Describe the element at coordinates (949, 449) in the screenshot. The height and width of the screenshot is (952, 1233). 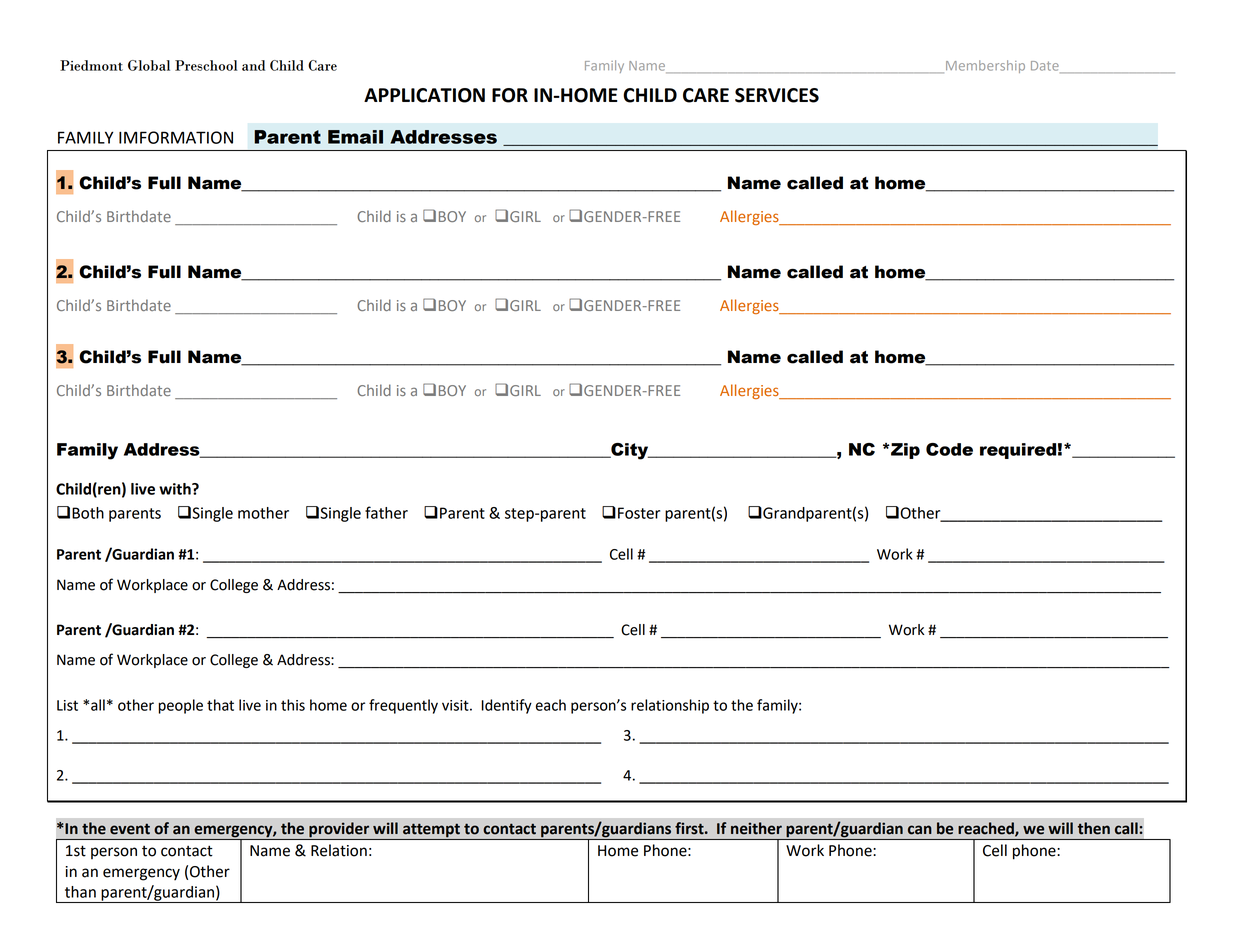
I see `Code` at that location.
